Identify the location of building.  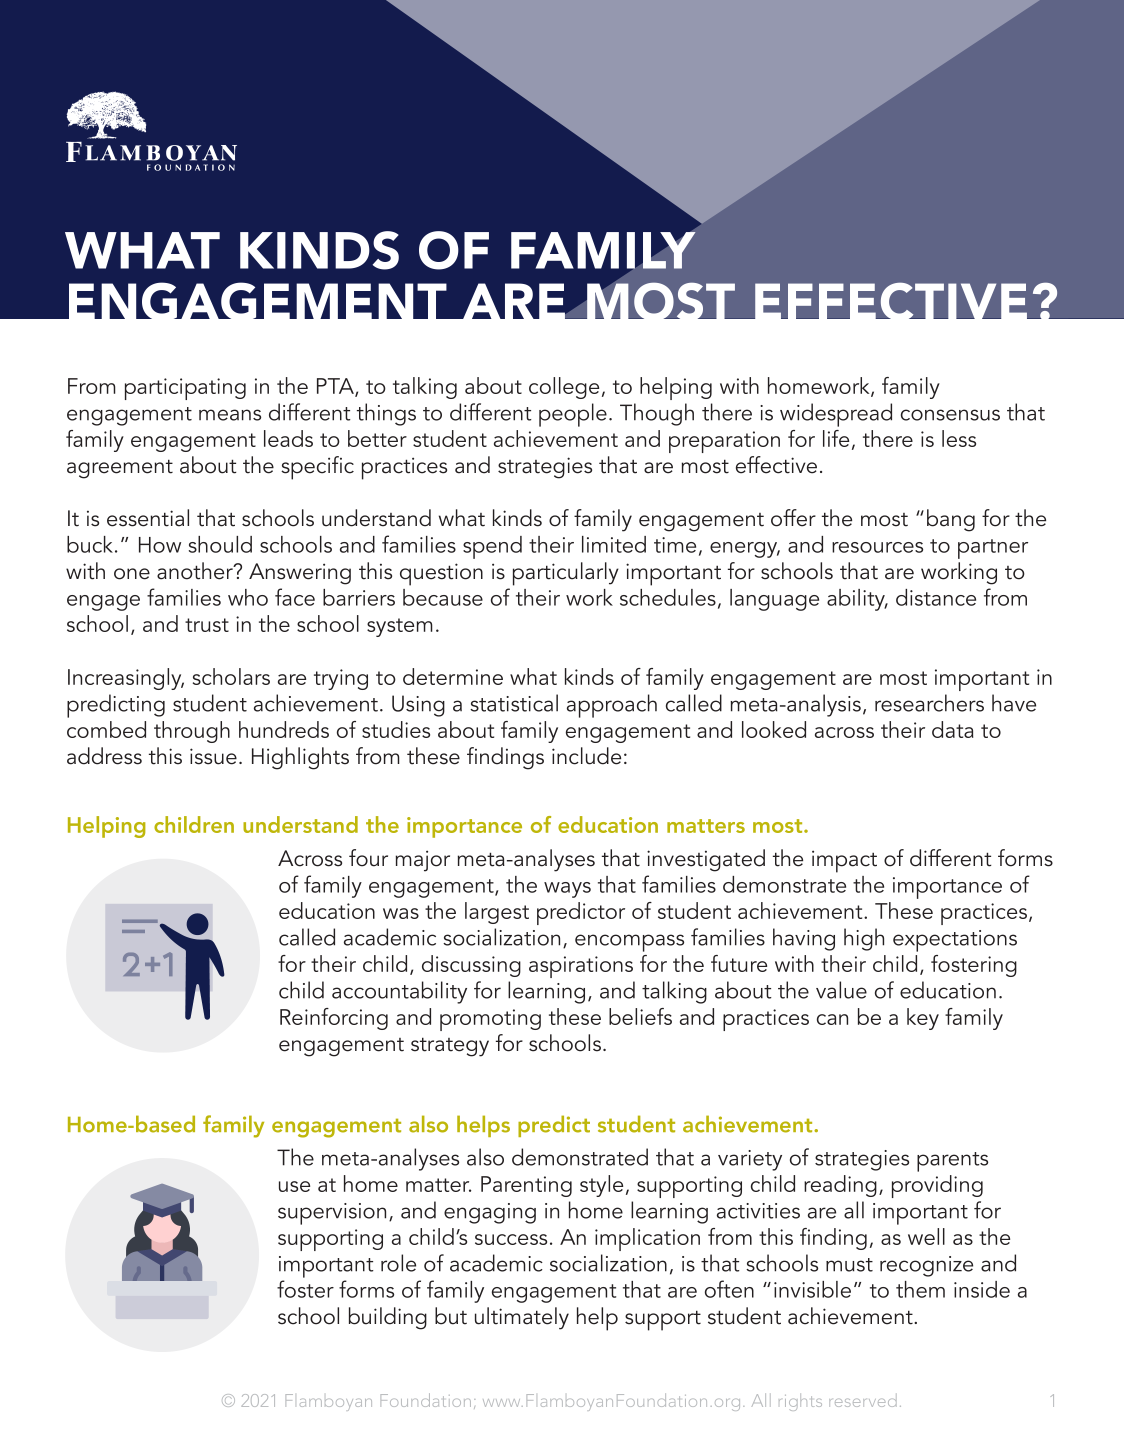
(388, 1318).
